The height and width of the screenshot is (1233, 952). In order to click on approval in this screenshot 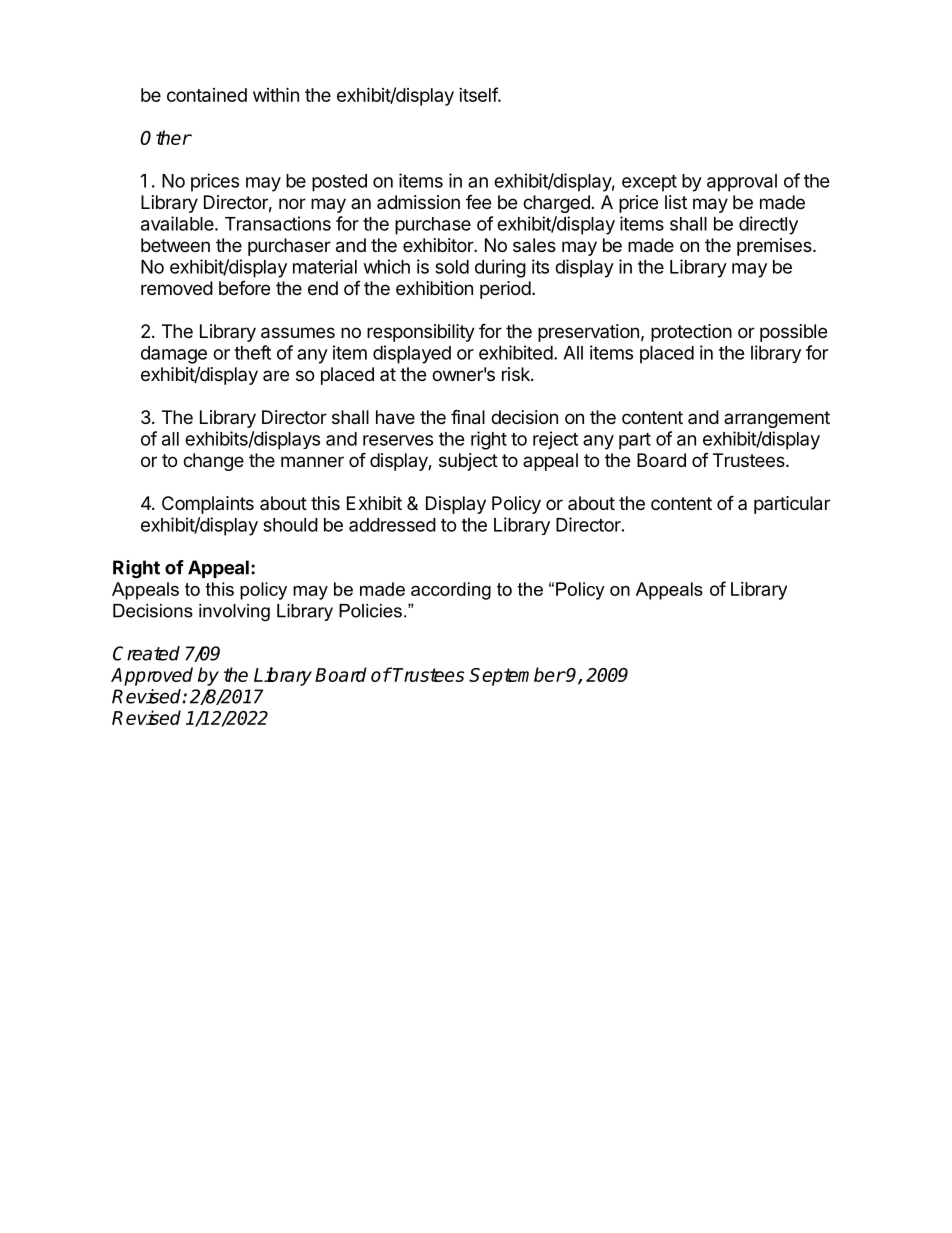, I will do `click(742, 183)`.
